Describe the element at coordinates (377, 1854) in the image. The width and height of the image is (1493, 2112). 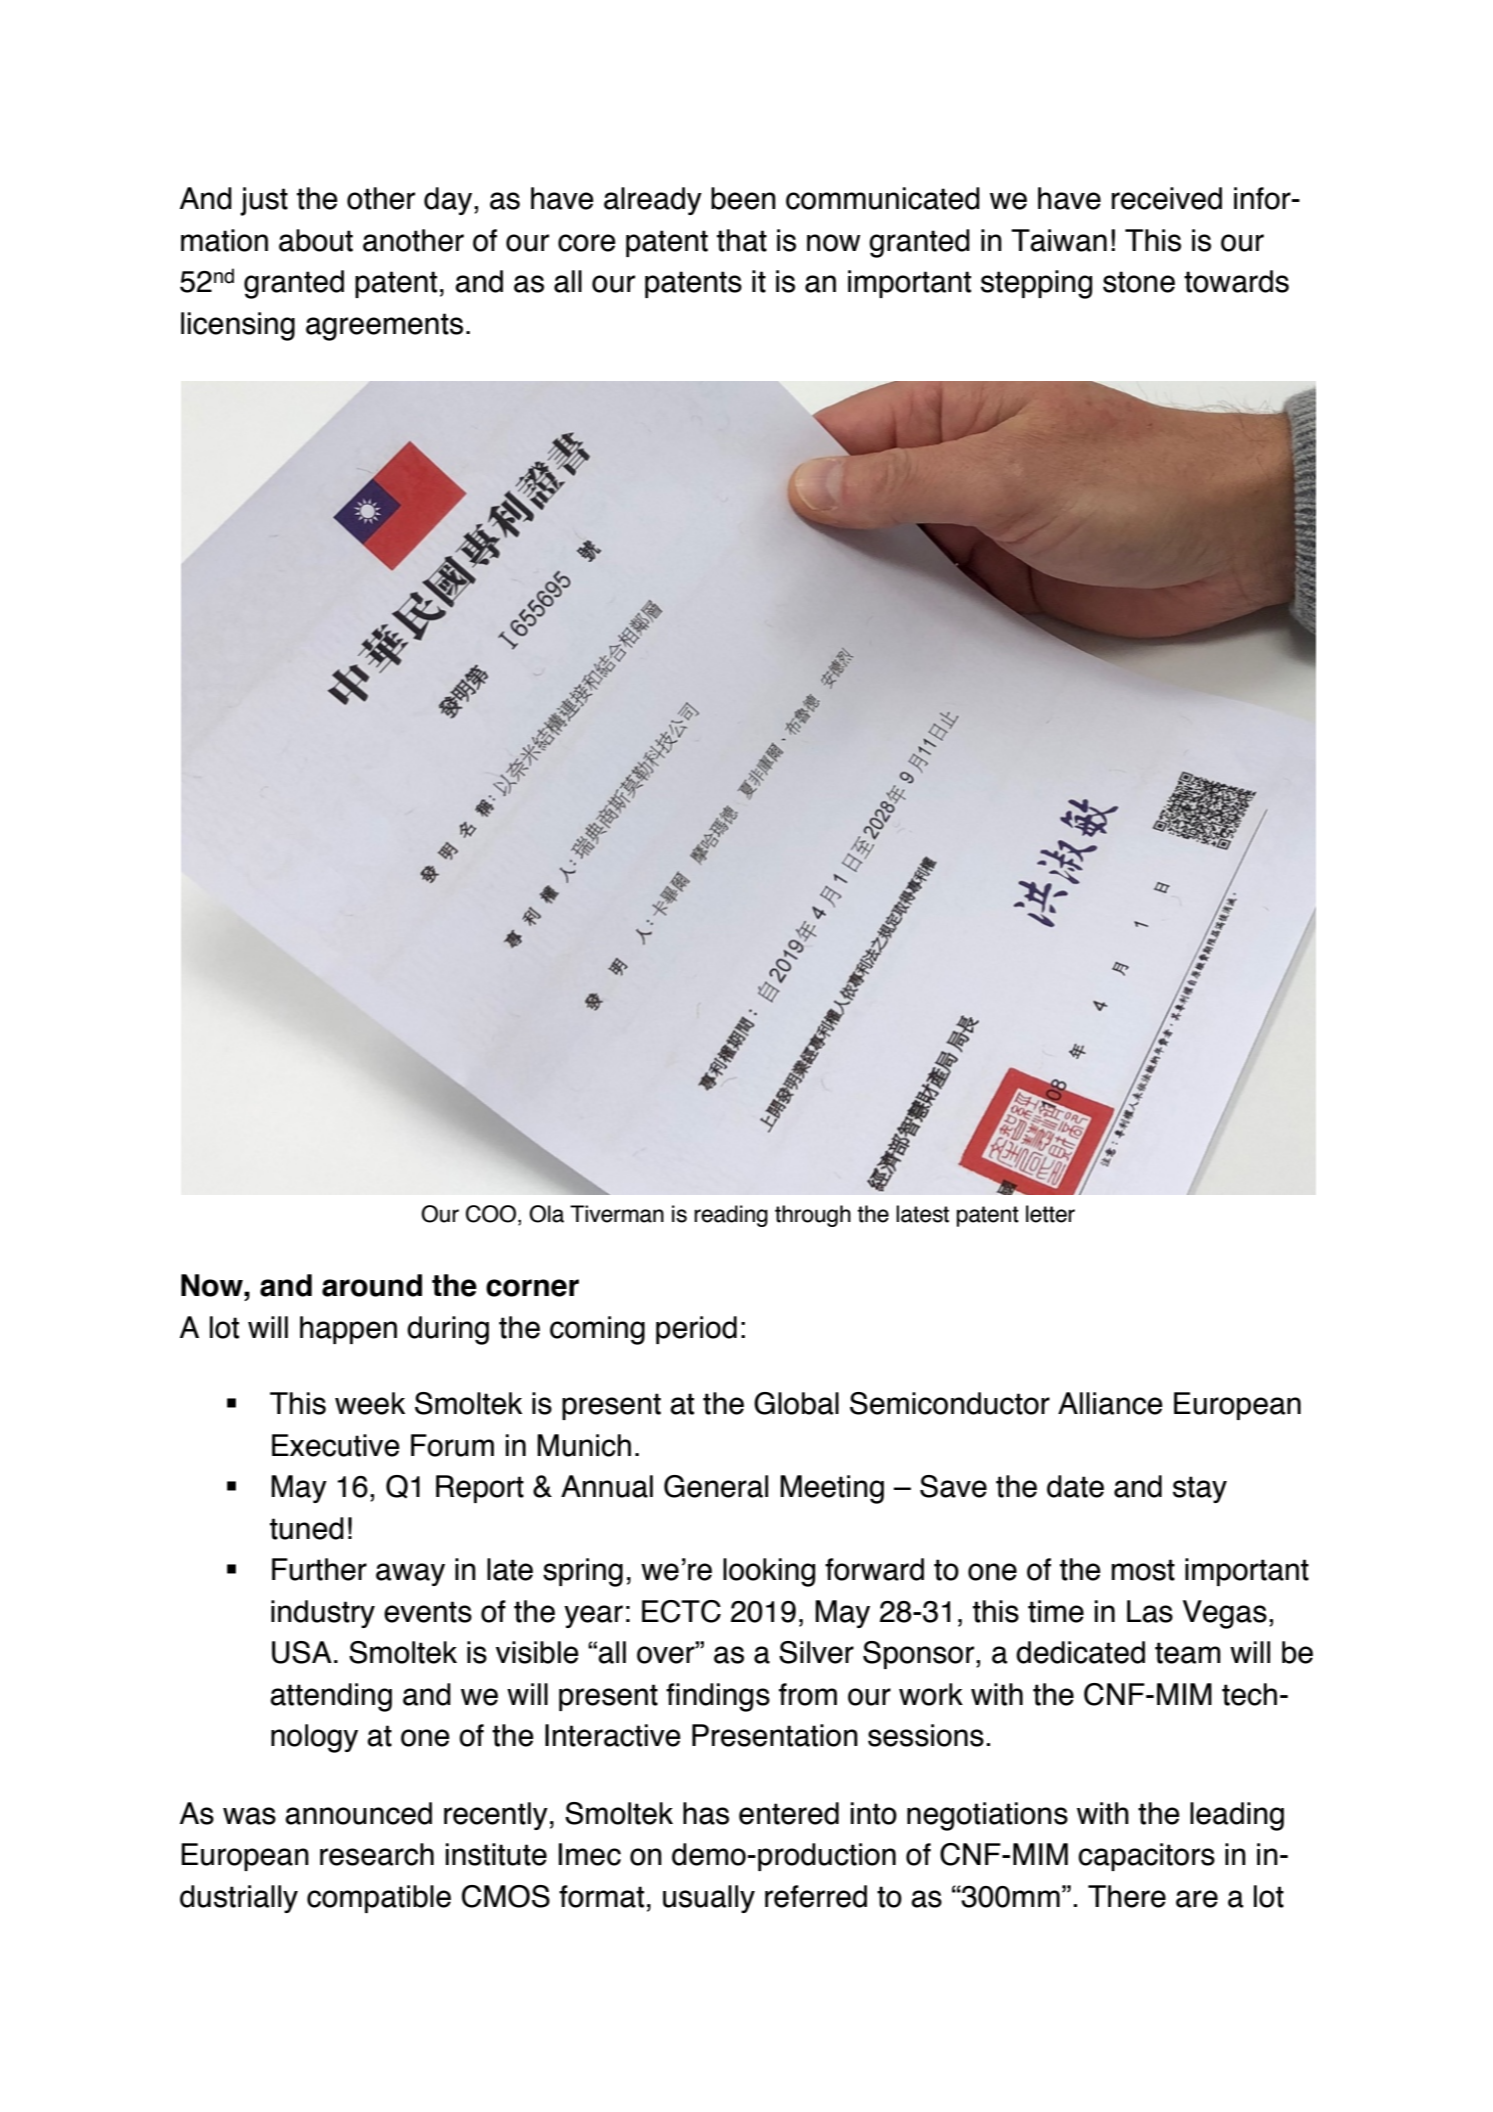
I see `research` at that location.
